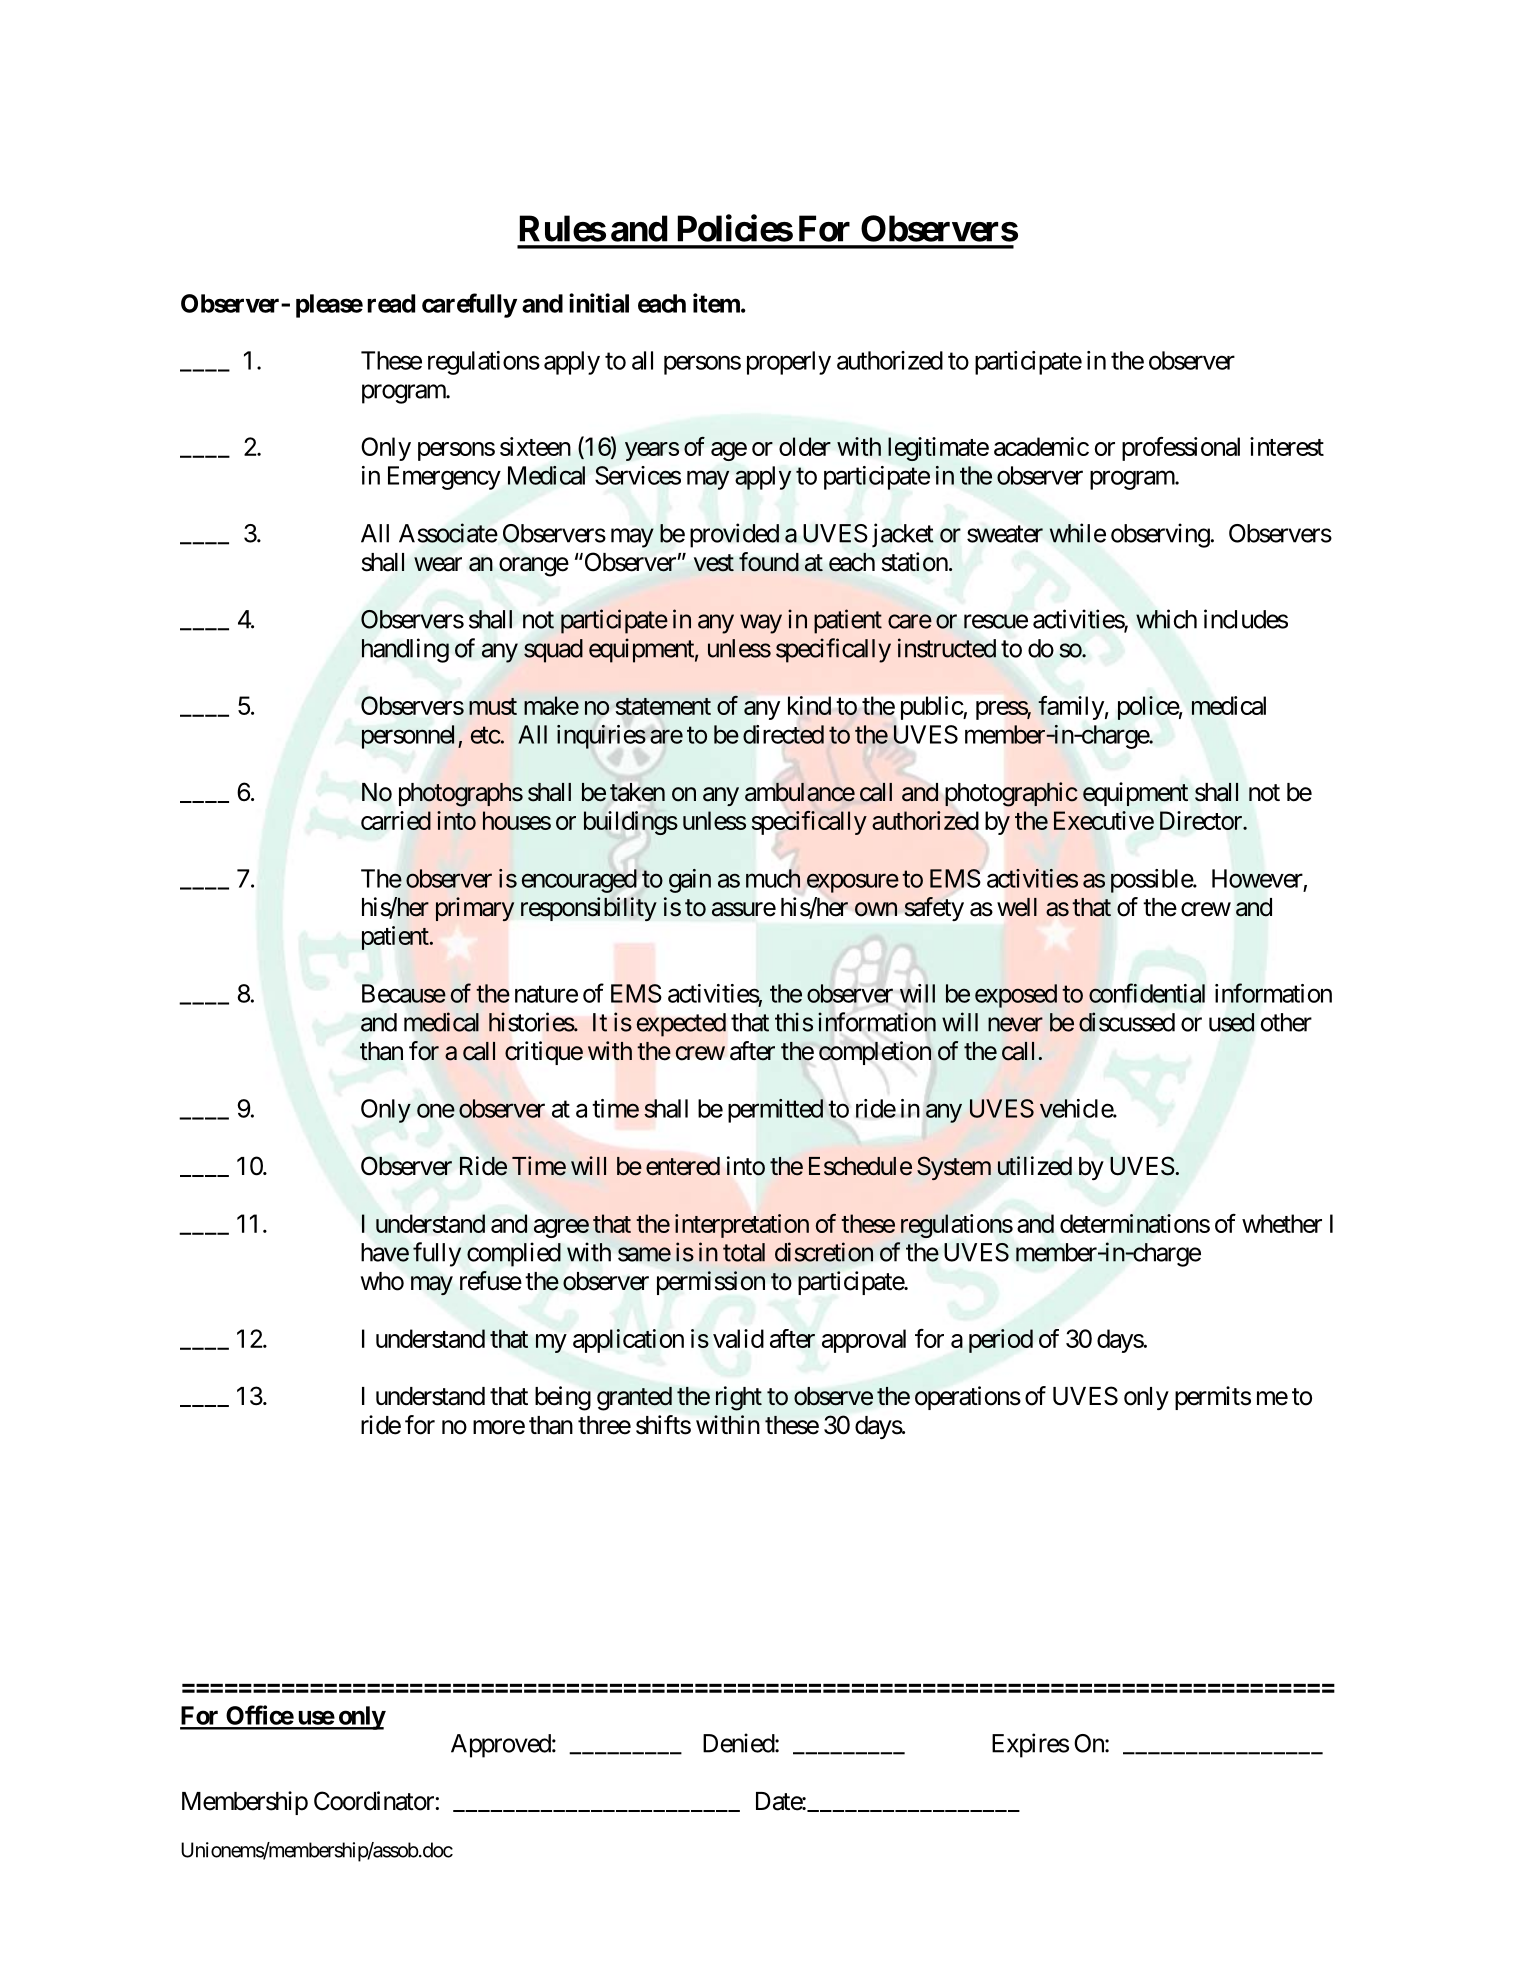 Image resolution: width=1531 pixels, height=1981 pixels. I want to click on squad, so click(553, 651).
